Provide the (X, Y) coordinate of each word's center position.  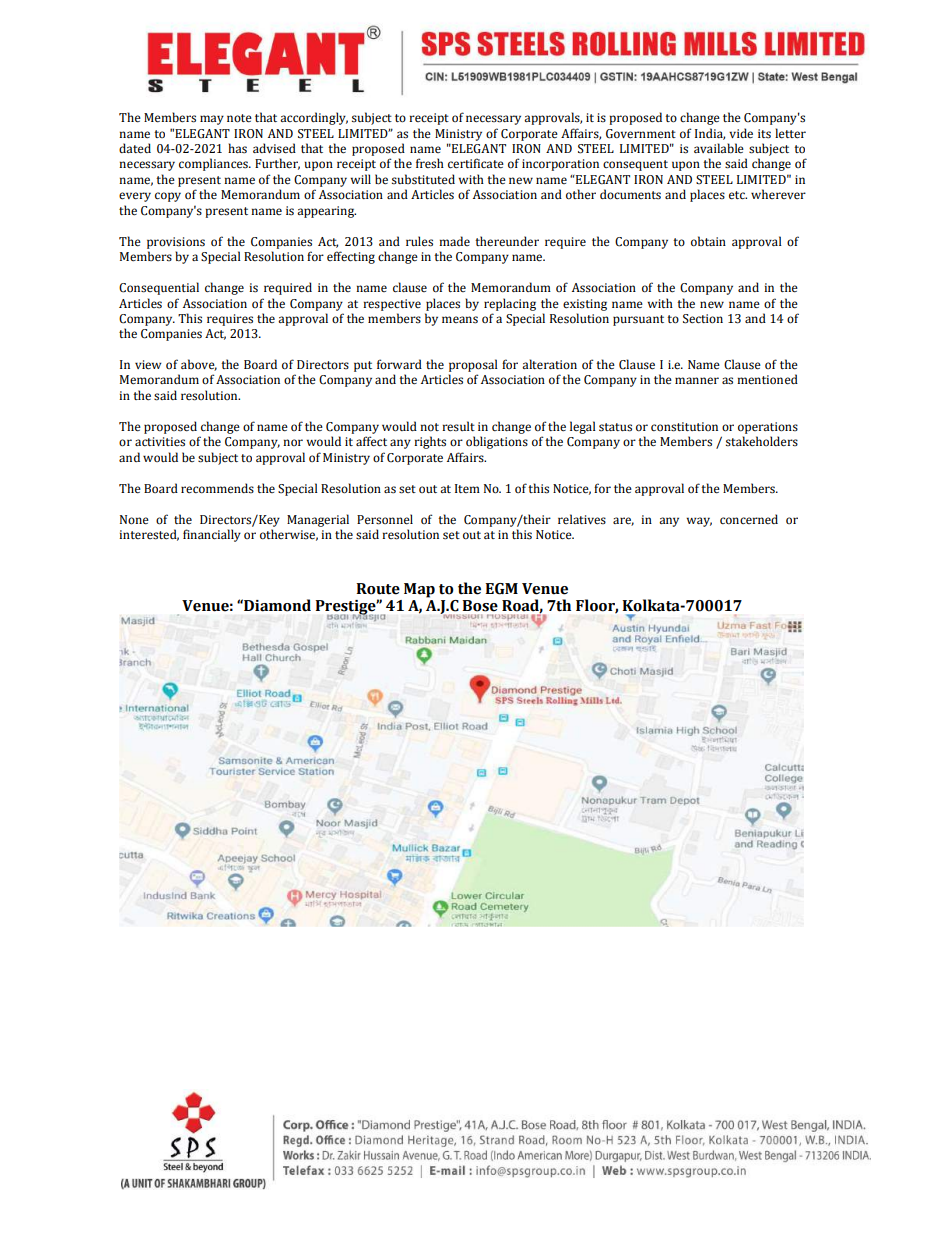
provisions (176, 243)
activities (160, 442)
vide (741, 133)
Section (703, 319)
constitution (684, 427)
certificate (476, 163)
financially (212, 535)
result (458, 426)
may (212, 120)
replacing (510, 304)
